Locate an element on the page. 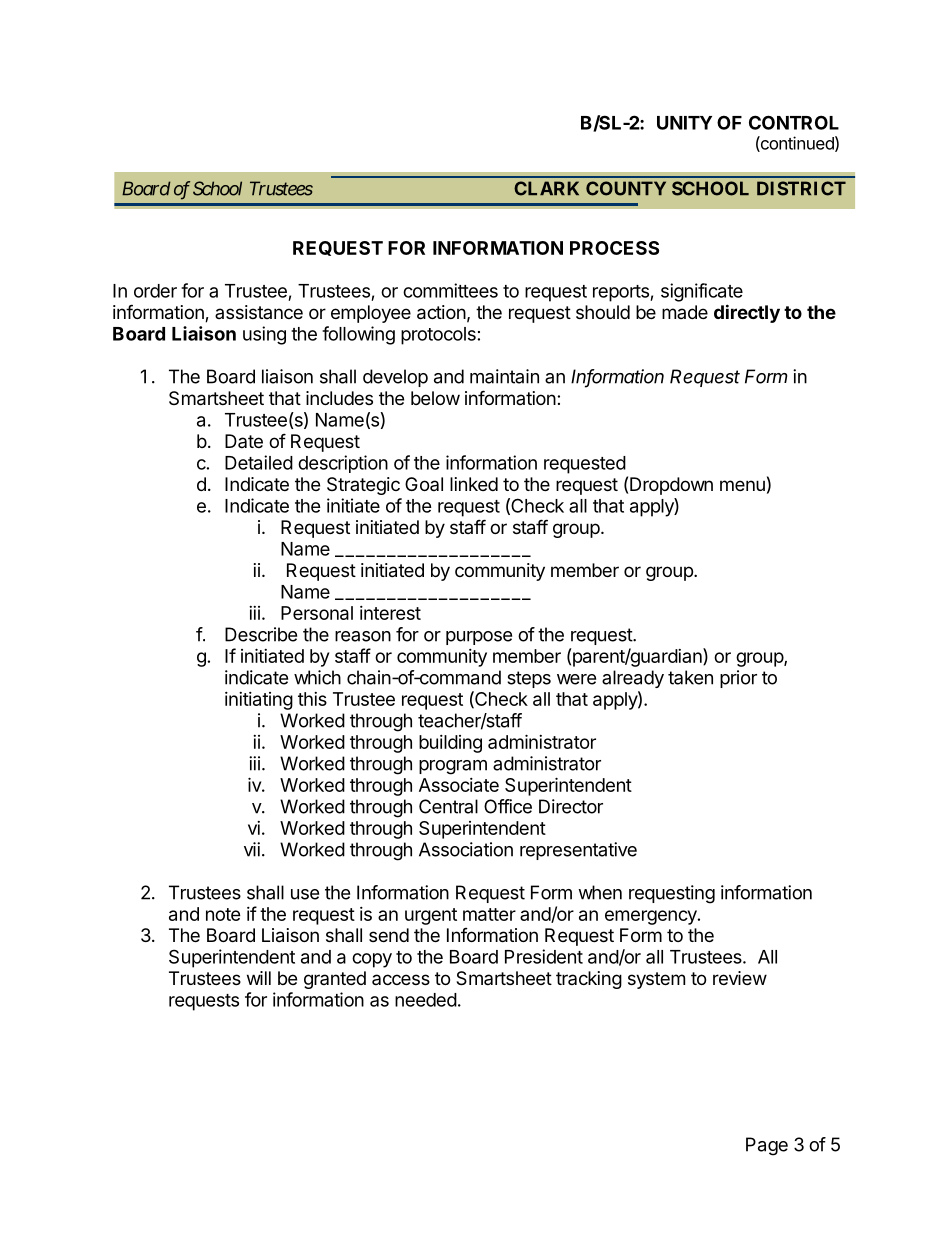 Image resolution: width=952 pixels, height=1233 pixels. order is located at coordinates (155, 291).
